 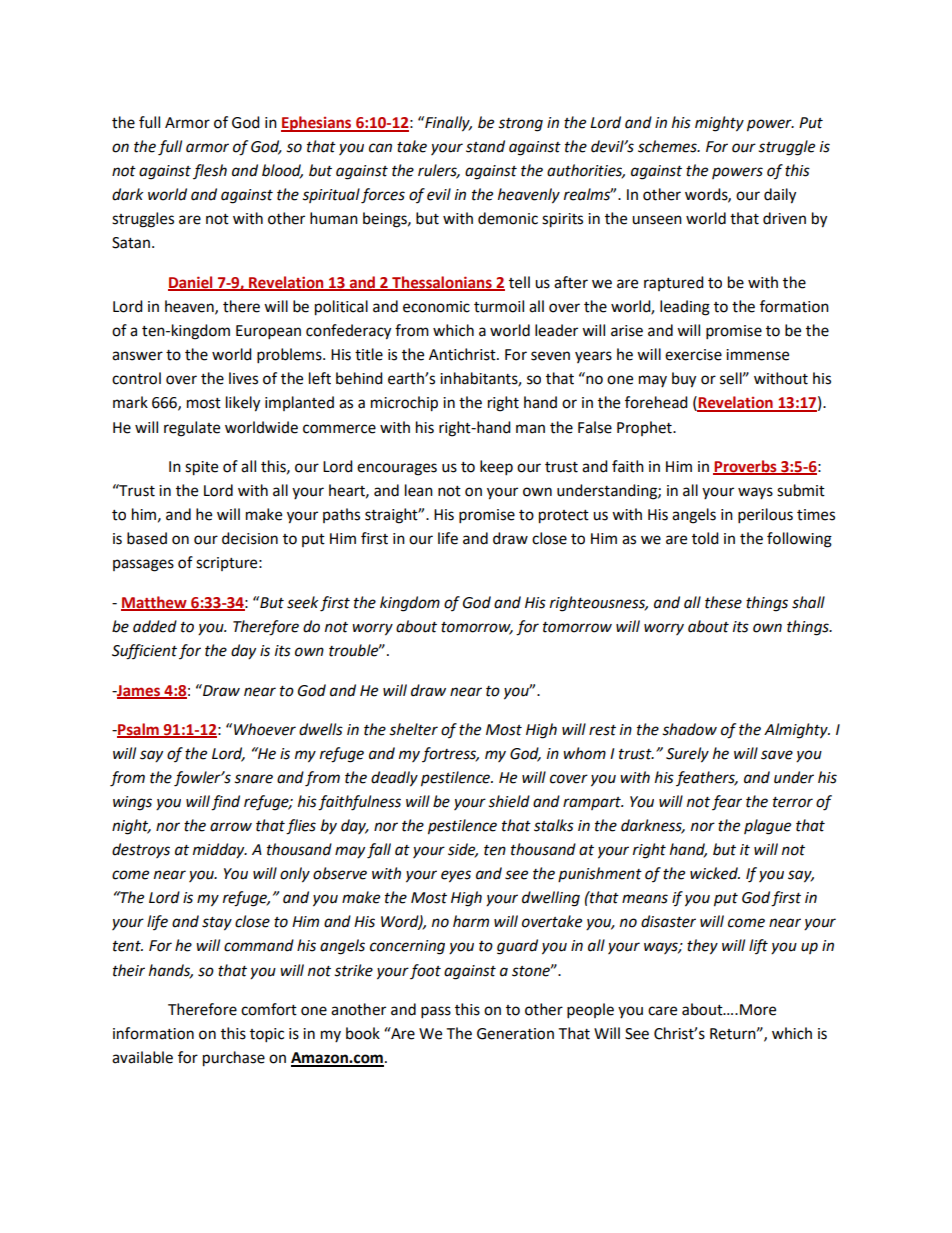 I want to click on schemes, so click(x=668, y=146).
